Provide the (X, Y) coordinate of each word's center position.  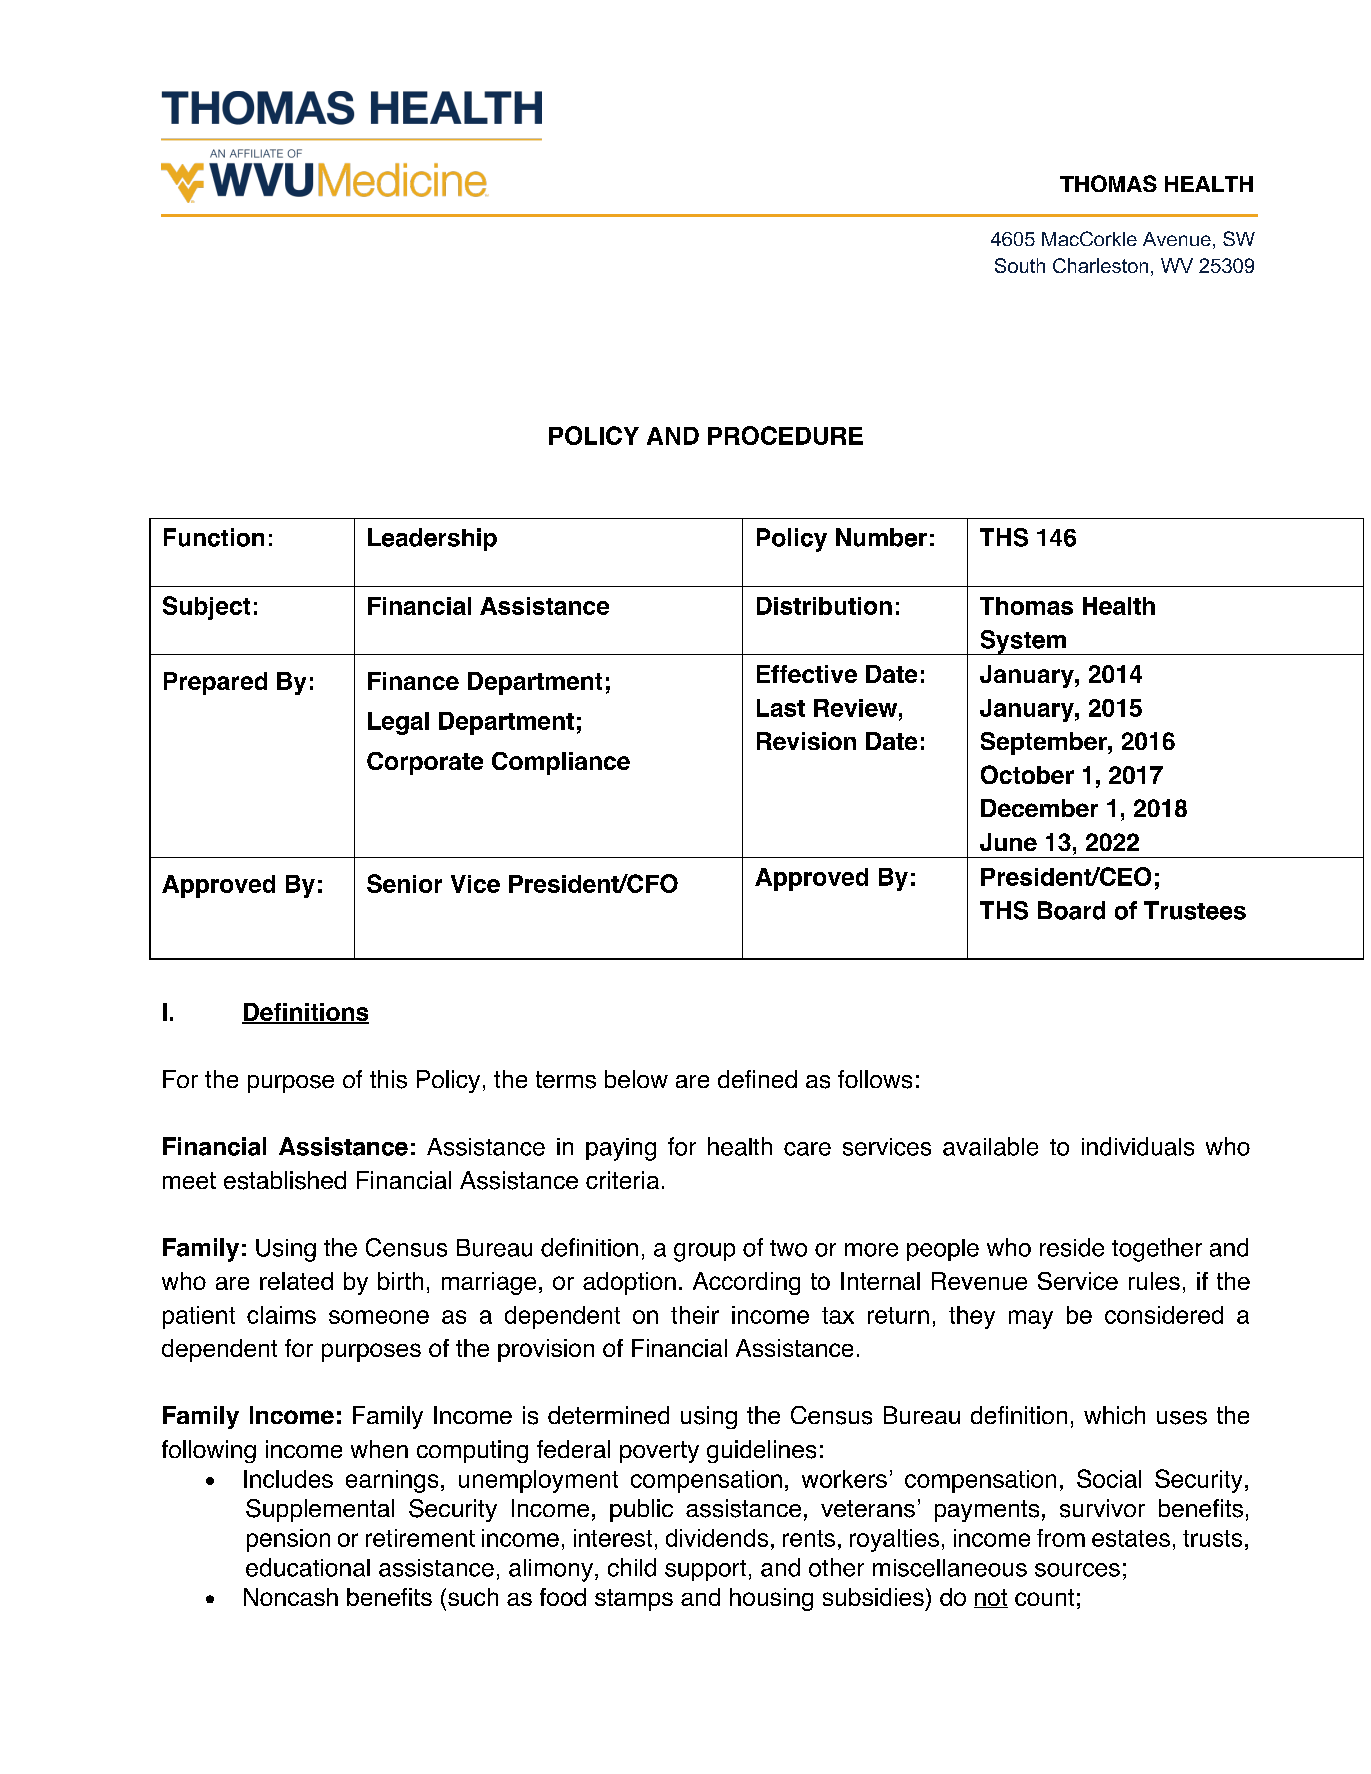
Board (1071, 910)
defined (757, 1079)
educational (308, 1567)
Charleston (1100, 265)
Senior (404, 883)
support (705, 1570)
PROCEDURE (785, 435)
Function (214, 537)
